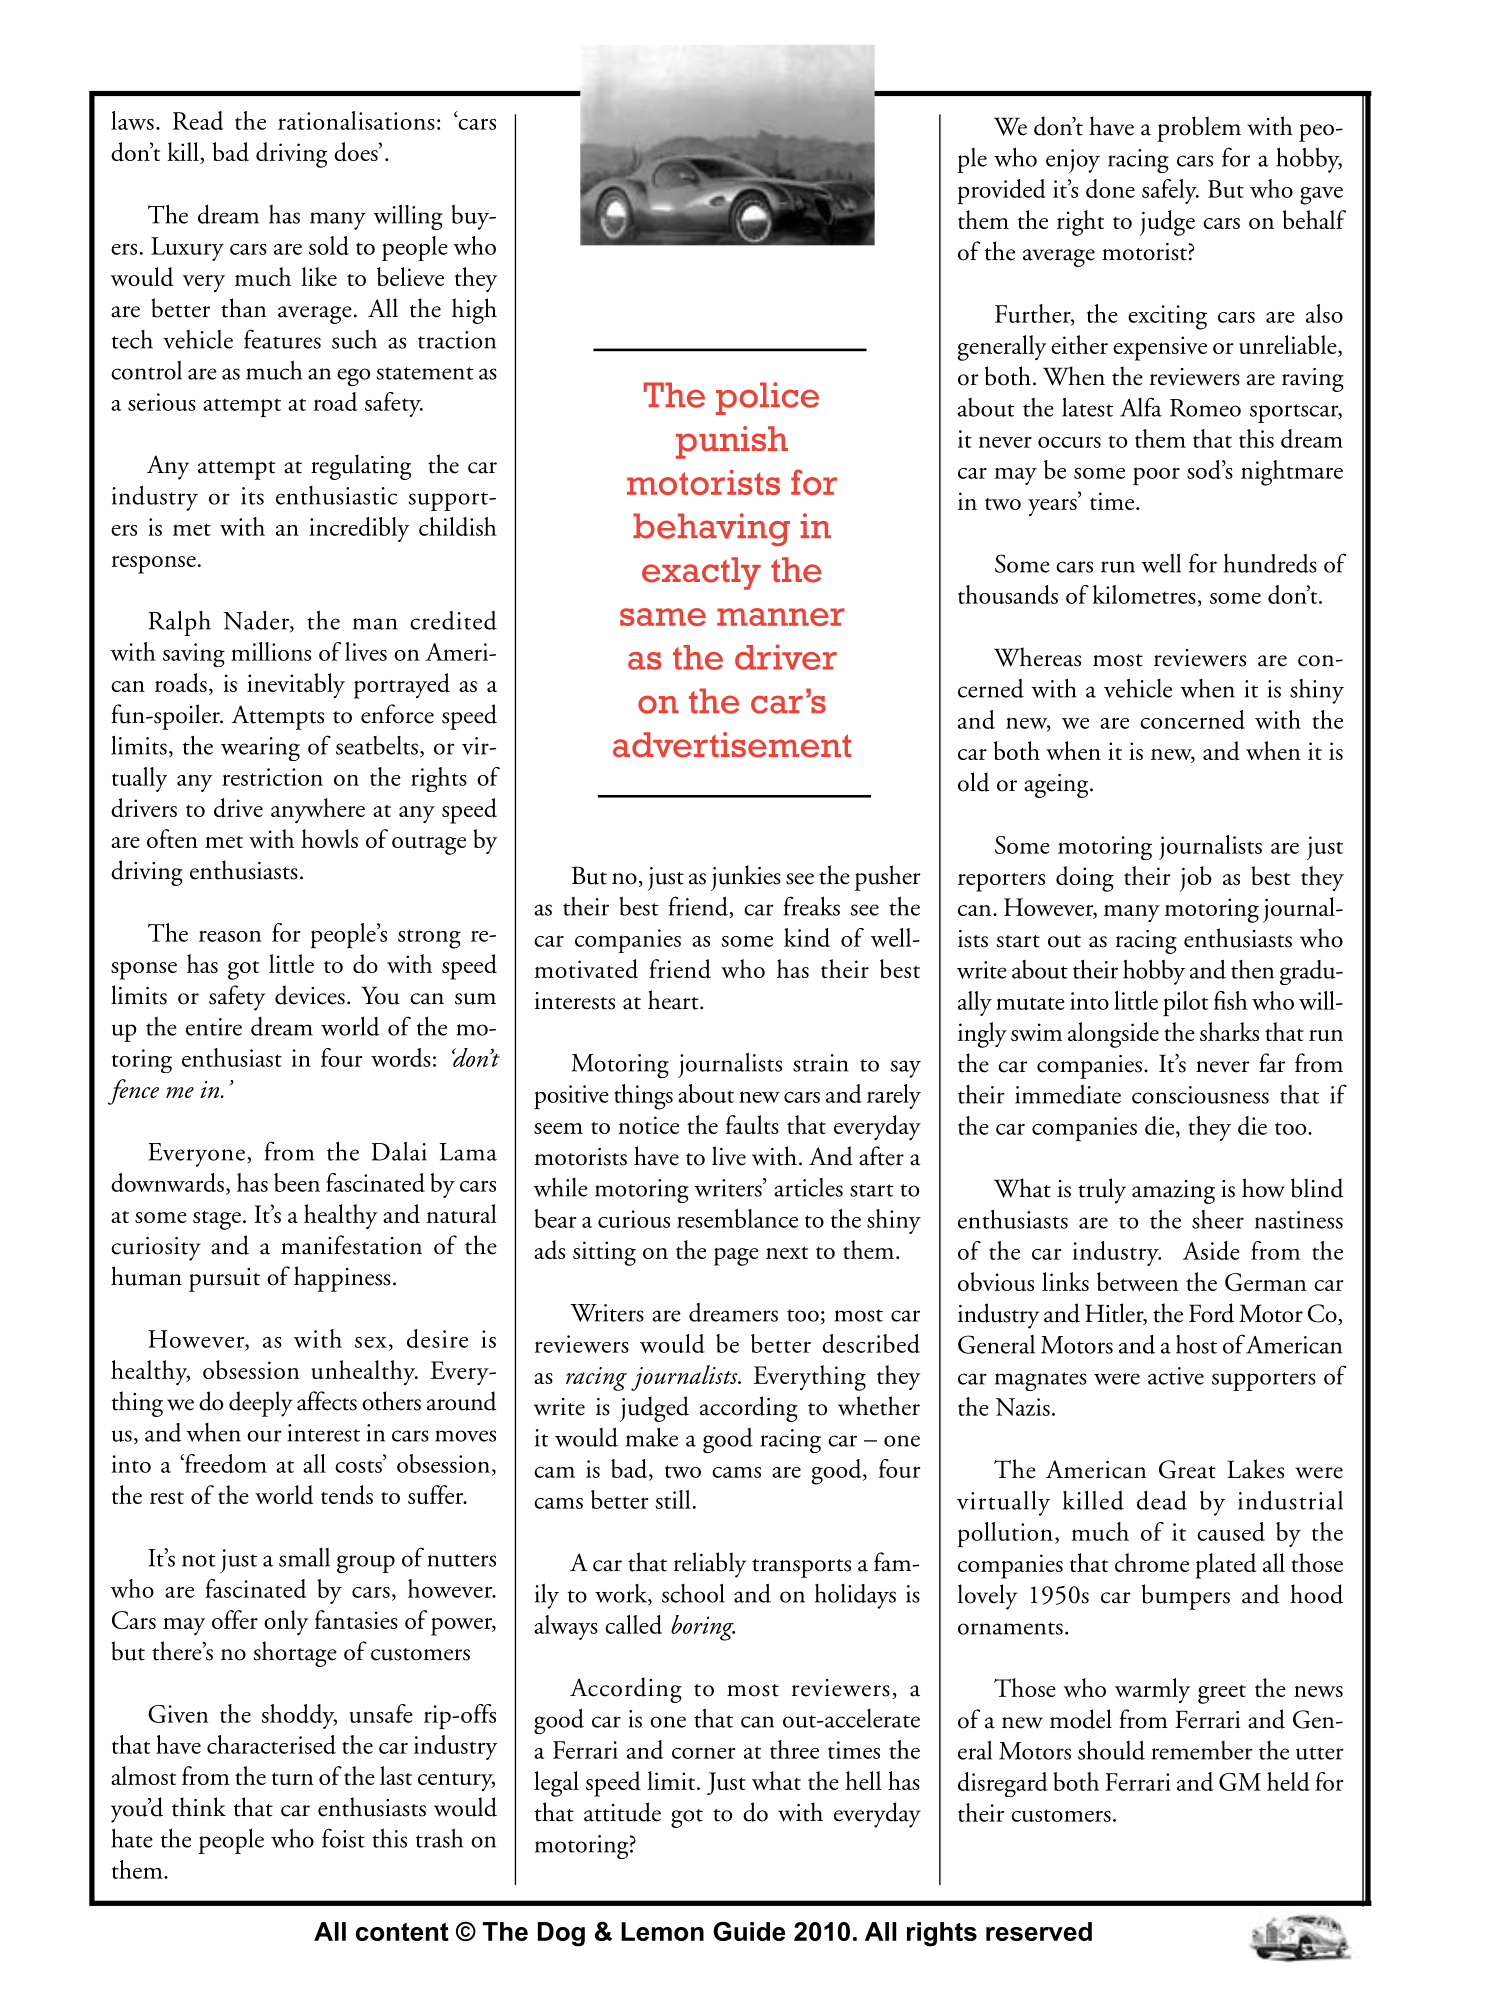 Image resolution: width=1491 pixels, height=1992 pixels. Describe the element at coordinates (1211, 1313) in the screenshot. I see `Ford` at that location.
